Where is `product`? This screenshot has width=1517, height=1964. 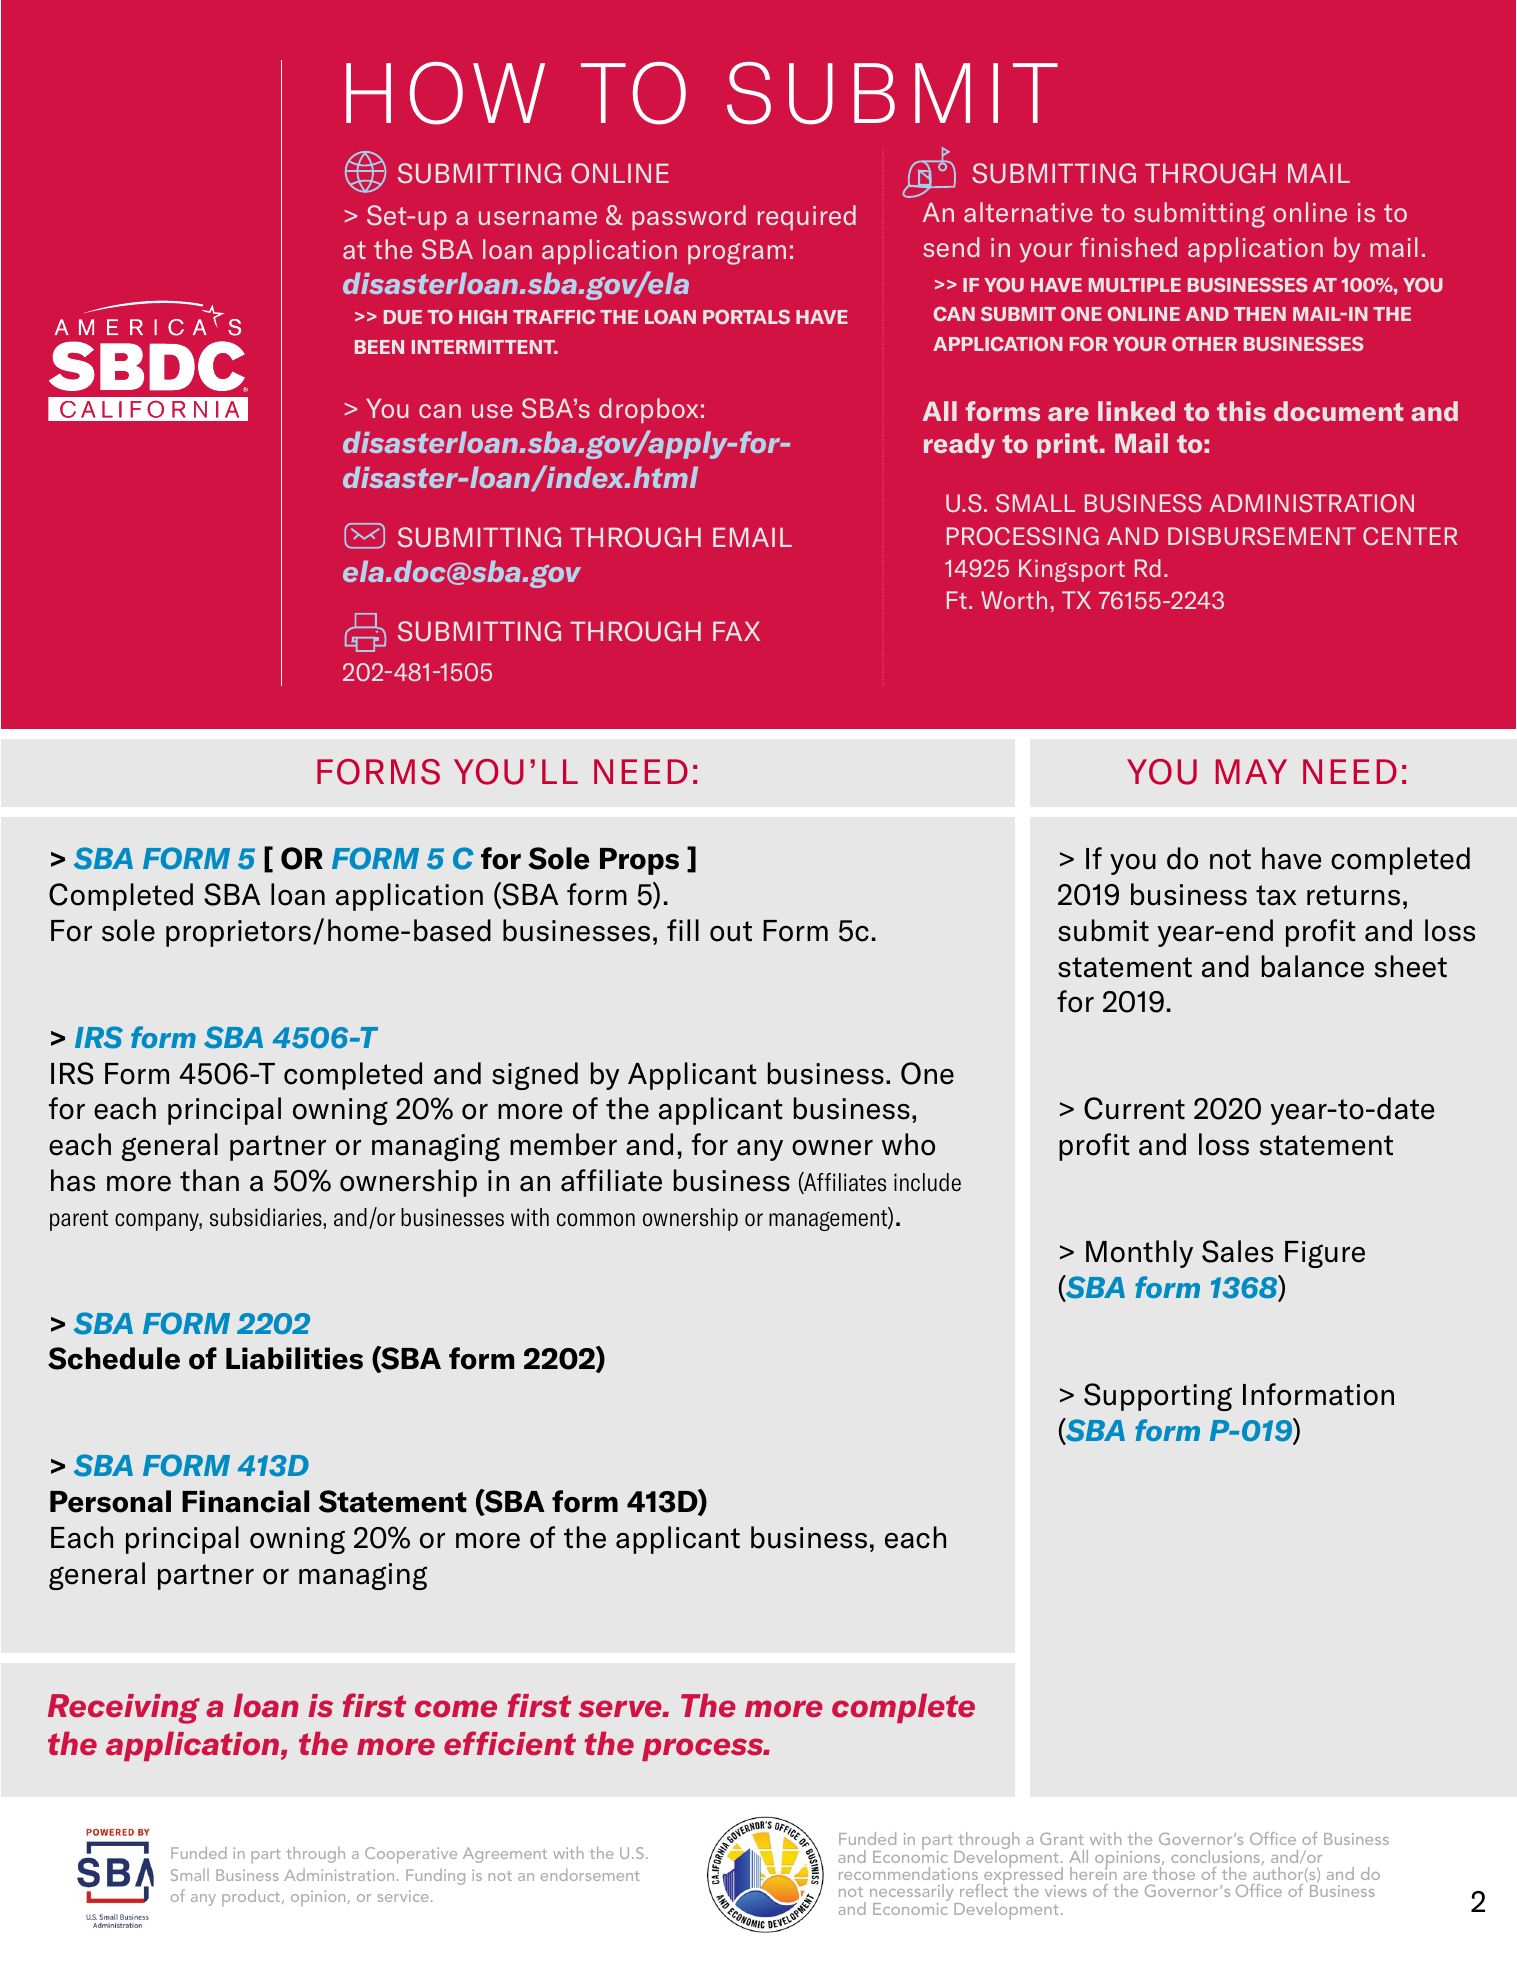
product is located at coordinates (252, 1898).
